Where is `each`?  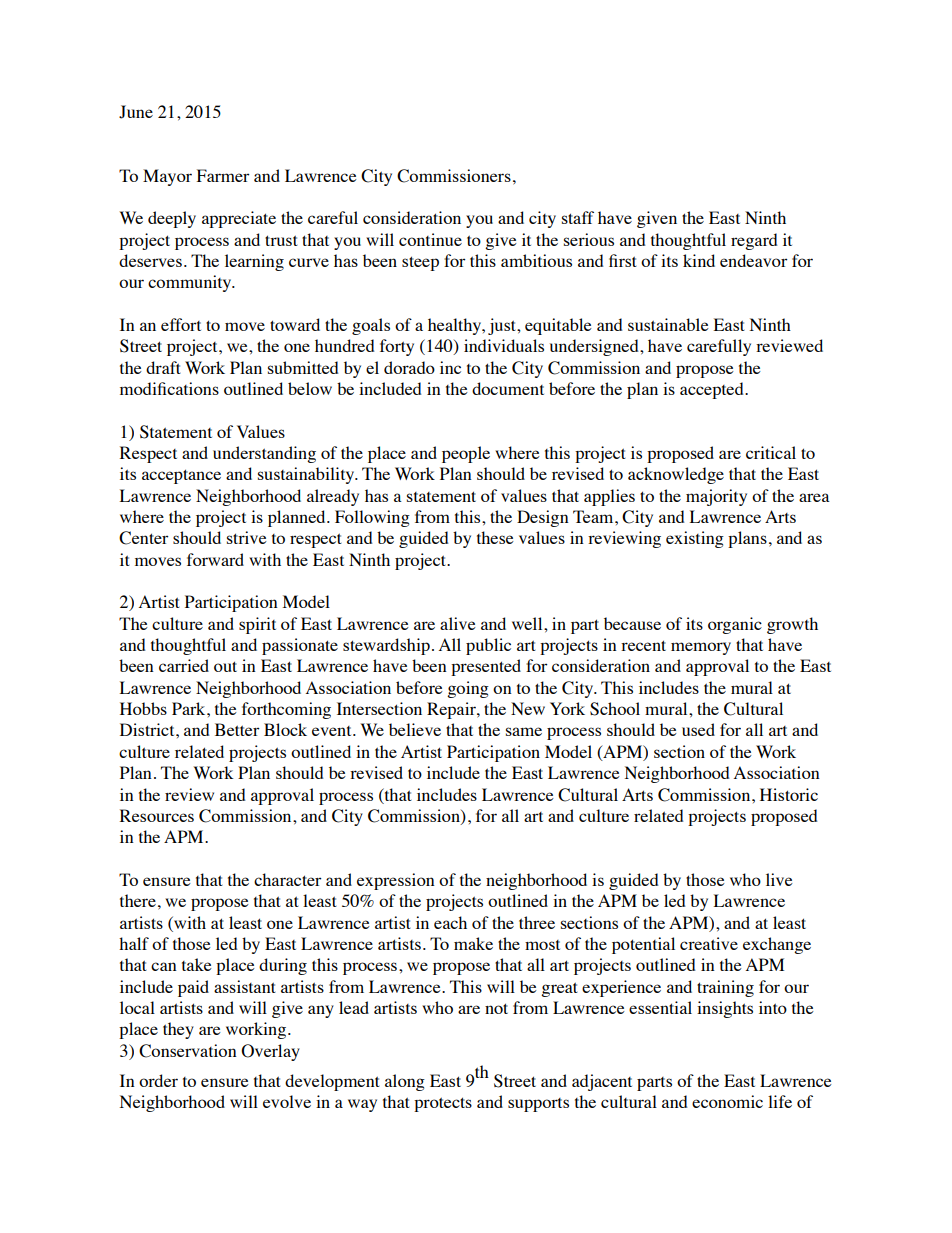
each is located at coordinates (450, 922).
